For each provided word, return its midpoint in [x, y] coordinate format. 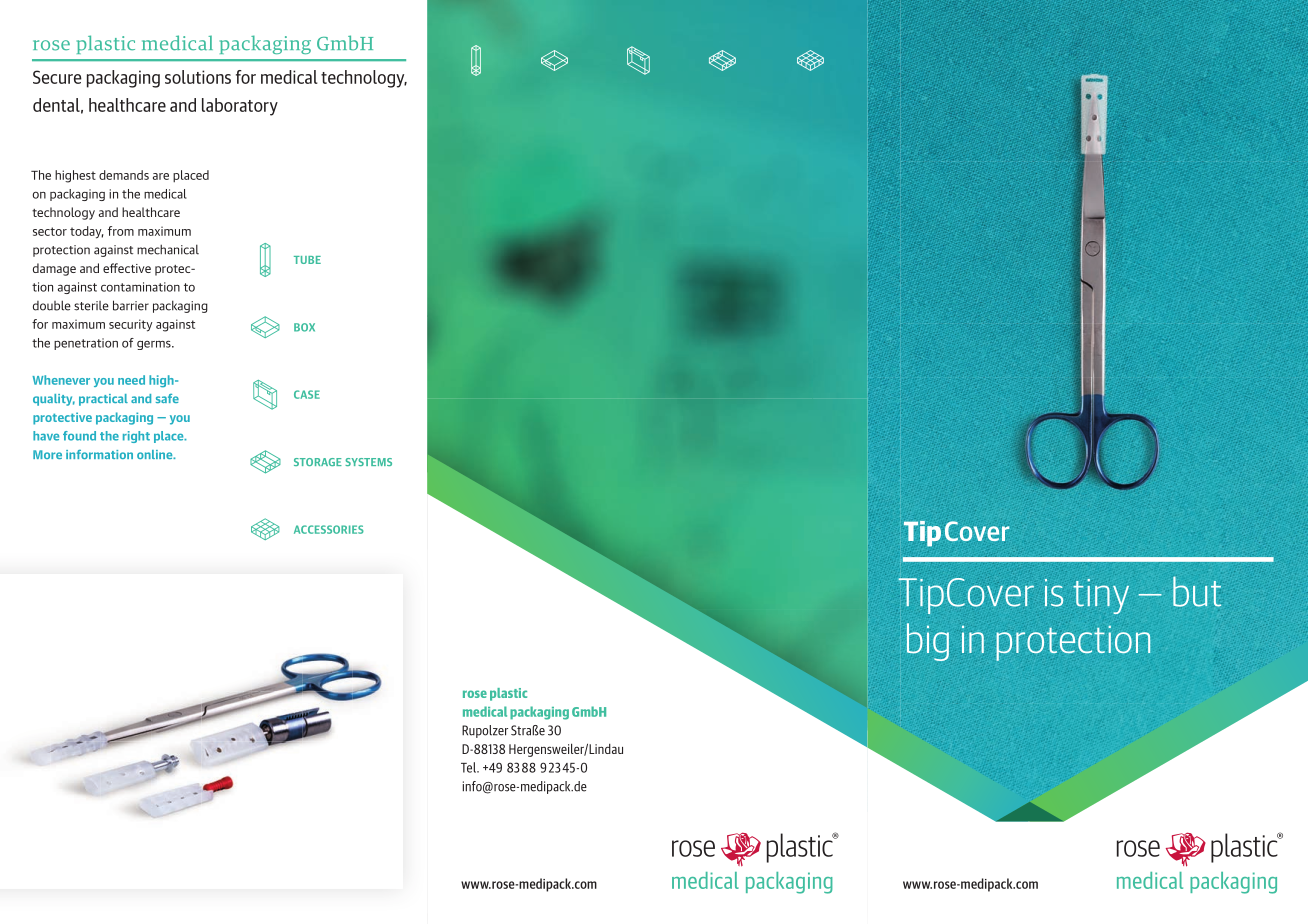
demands [124, 175]
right [136, 437]
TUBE [307, 260]
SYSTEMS [368, 462]
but [1197, 591]
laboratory [240, 107]
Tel [469, 767]
